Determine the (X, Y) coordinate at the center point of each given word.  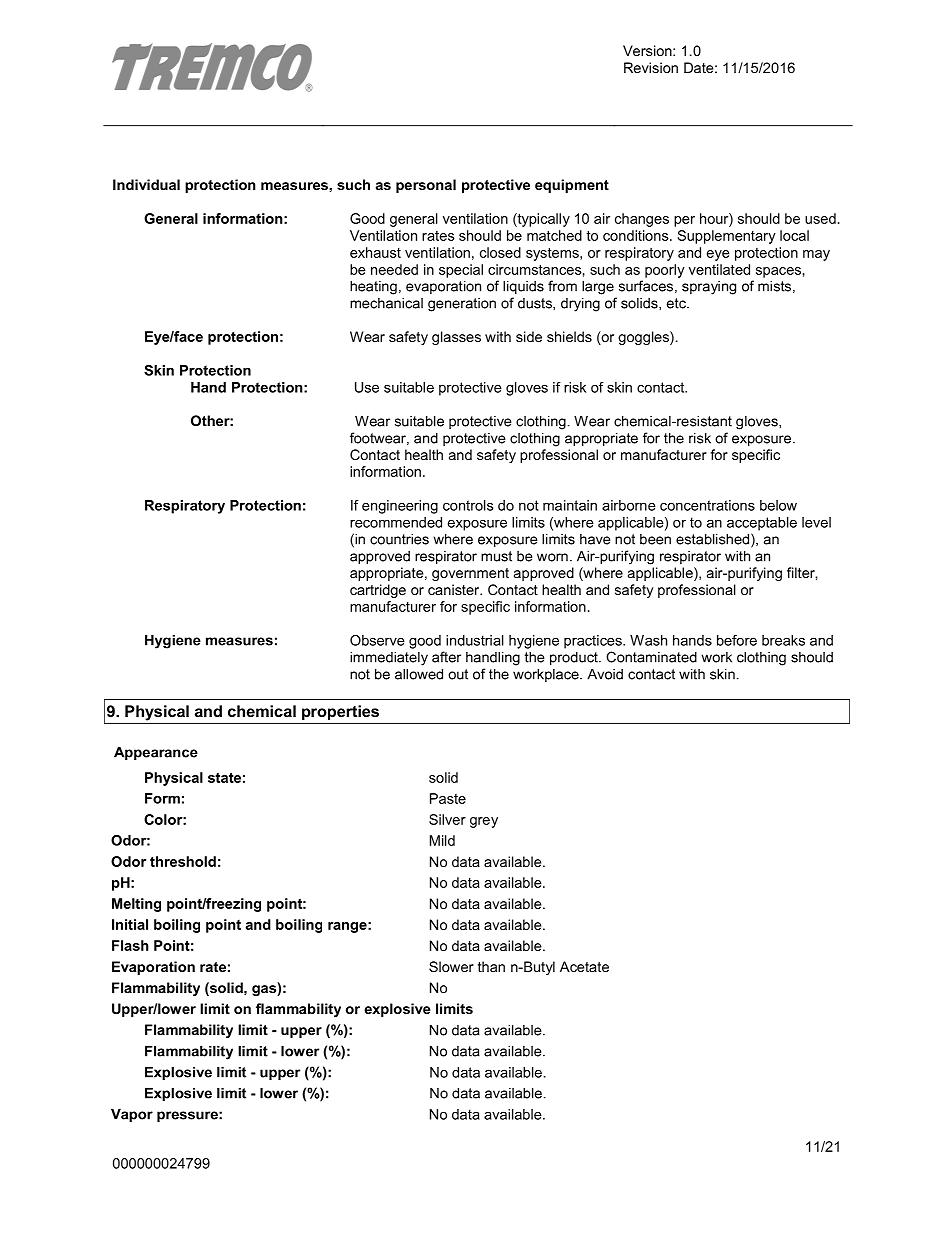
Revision (651, 67)
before (737, 640)
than (491, 966)
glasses (456, 338)
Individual (146, 184)
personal (426, 186)
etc (677, 303)
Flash (130, 945)
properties (340, 712)
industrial (475, 640)
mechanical (386, 303)
